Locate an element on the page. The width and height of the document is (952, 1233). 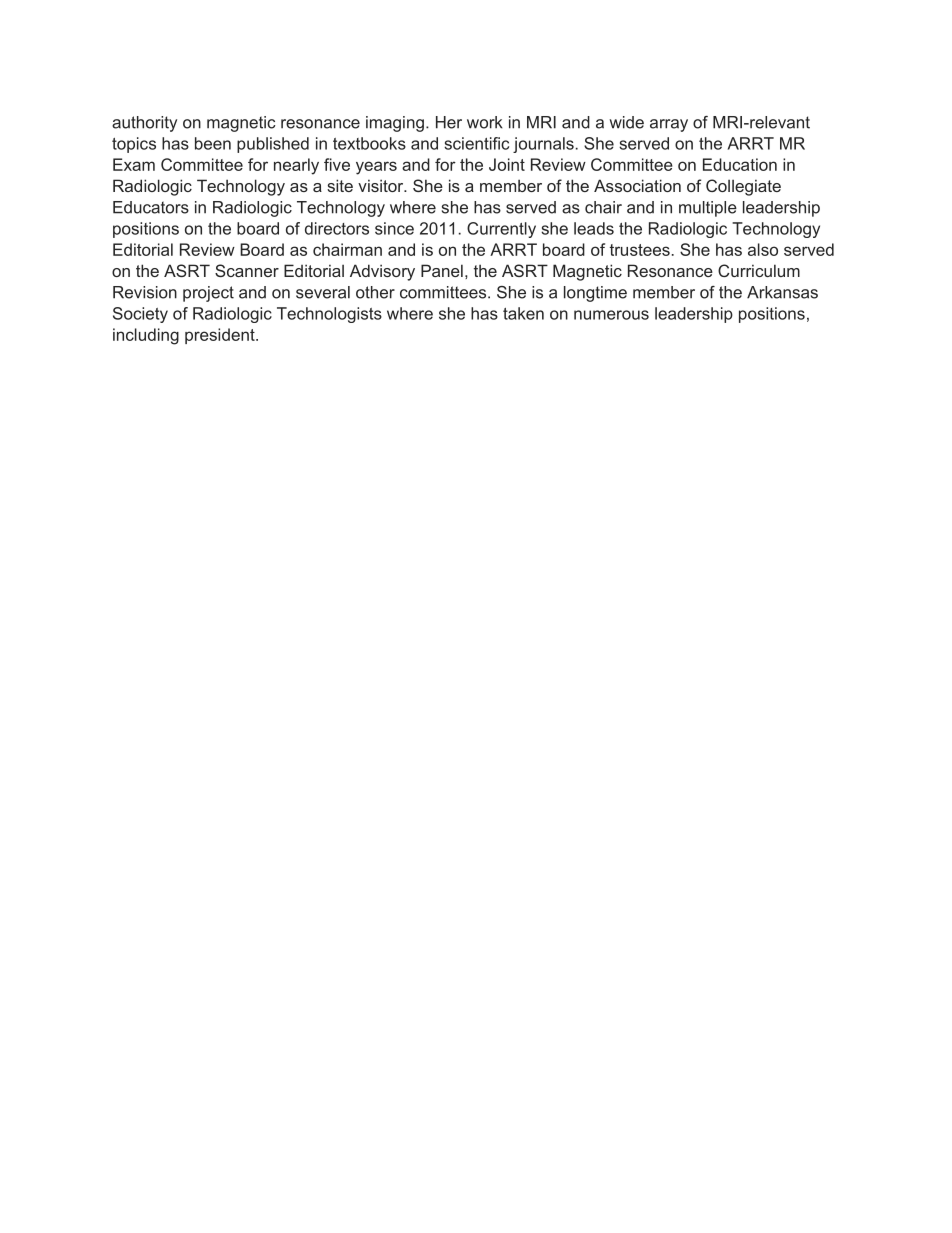
taken is located at coordinates (523, 313).
